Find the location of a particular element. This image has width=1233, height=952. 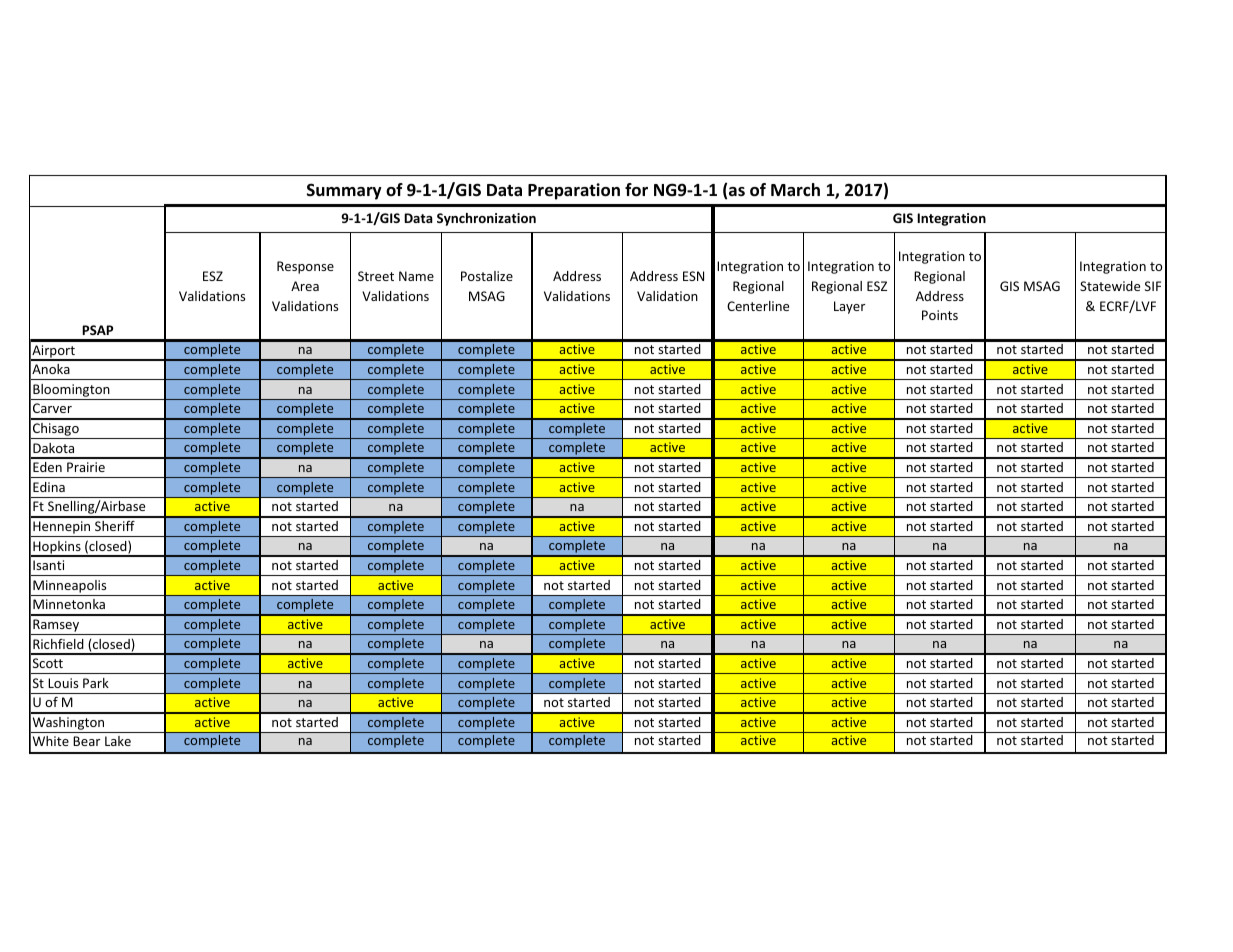

Preparation is located at coordinates (574, 191).
